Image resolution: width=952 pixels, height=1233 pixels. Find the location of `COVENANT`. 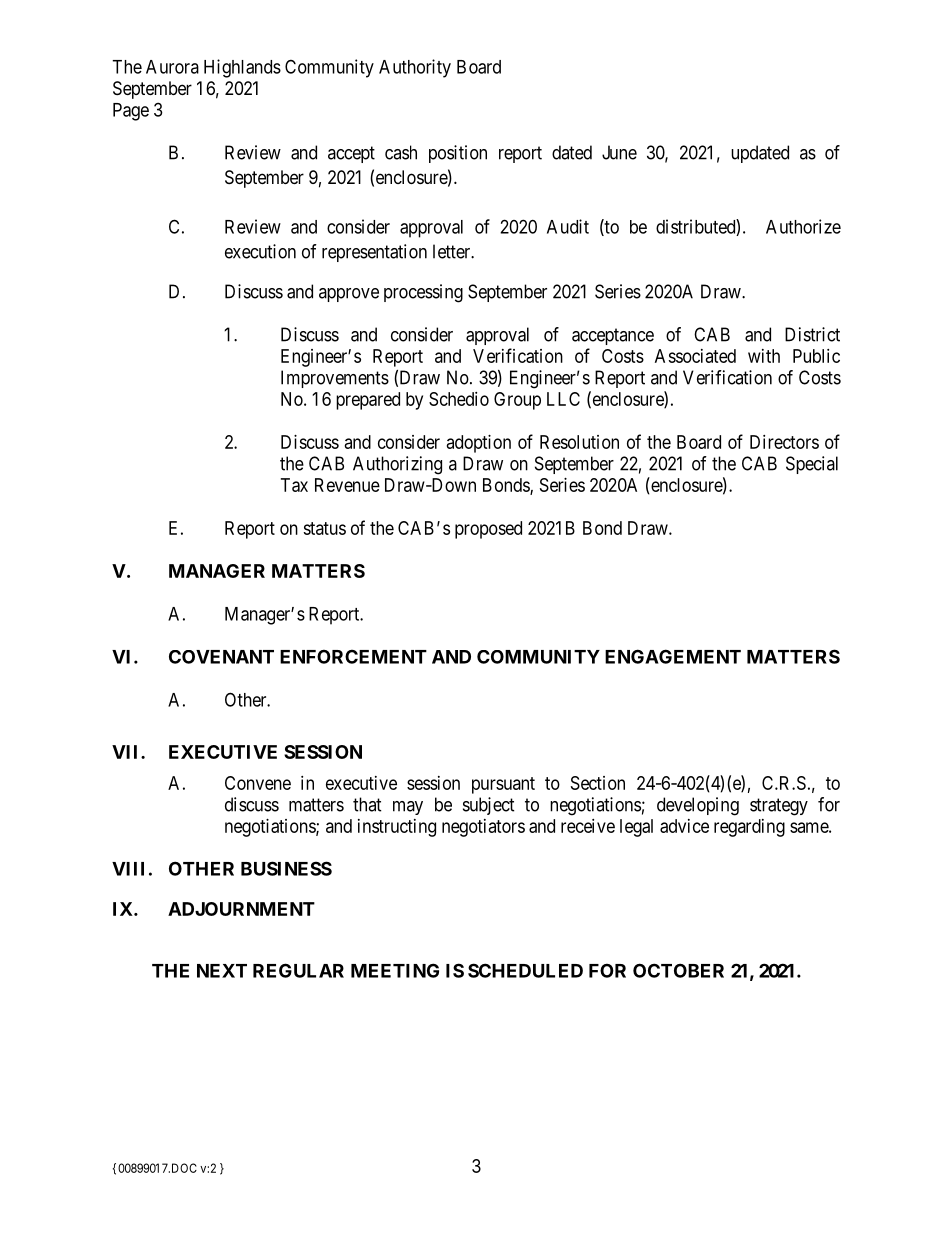

COVENANT is located at coordinates (221, 657).
